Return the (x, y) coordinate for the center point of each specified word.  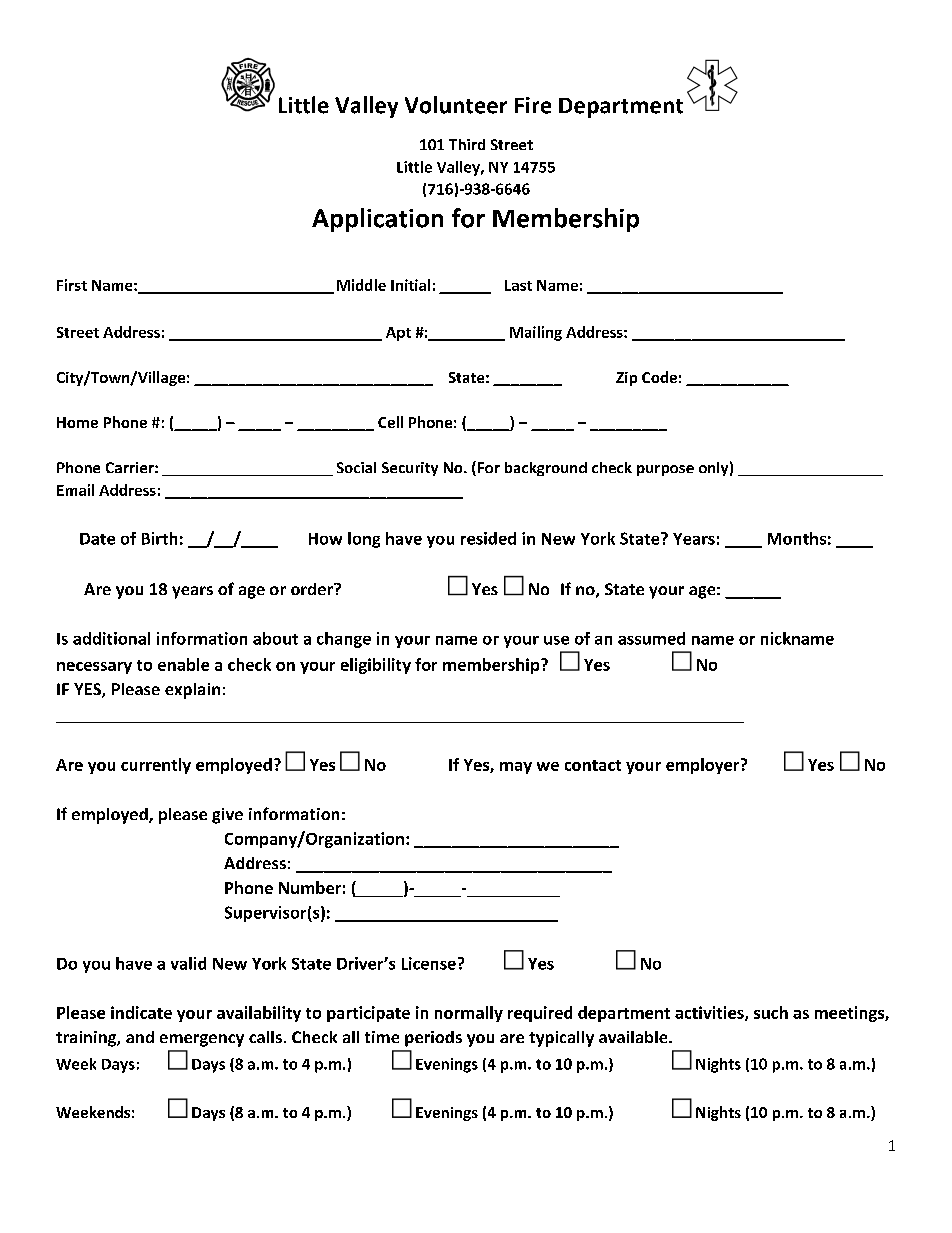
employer (704, 766)
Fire (533, 105)
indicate (141, 1012)
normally (469, 1014)
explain (192, 691)
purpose (665, 470)
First (72, 285)
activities (710, 1013)
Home (77, 422)
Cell (390, 422)
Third (467, 144)
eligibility (376, 666)
